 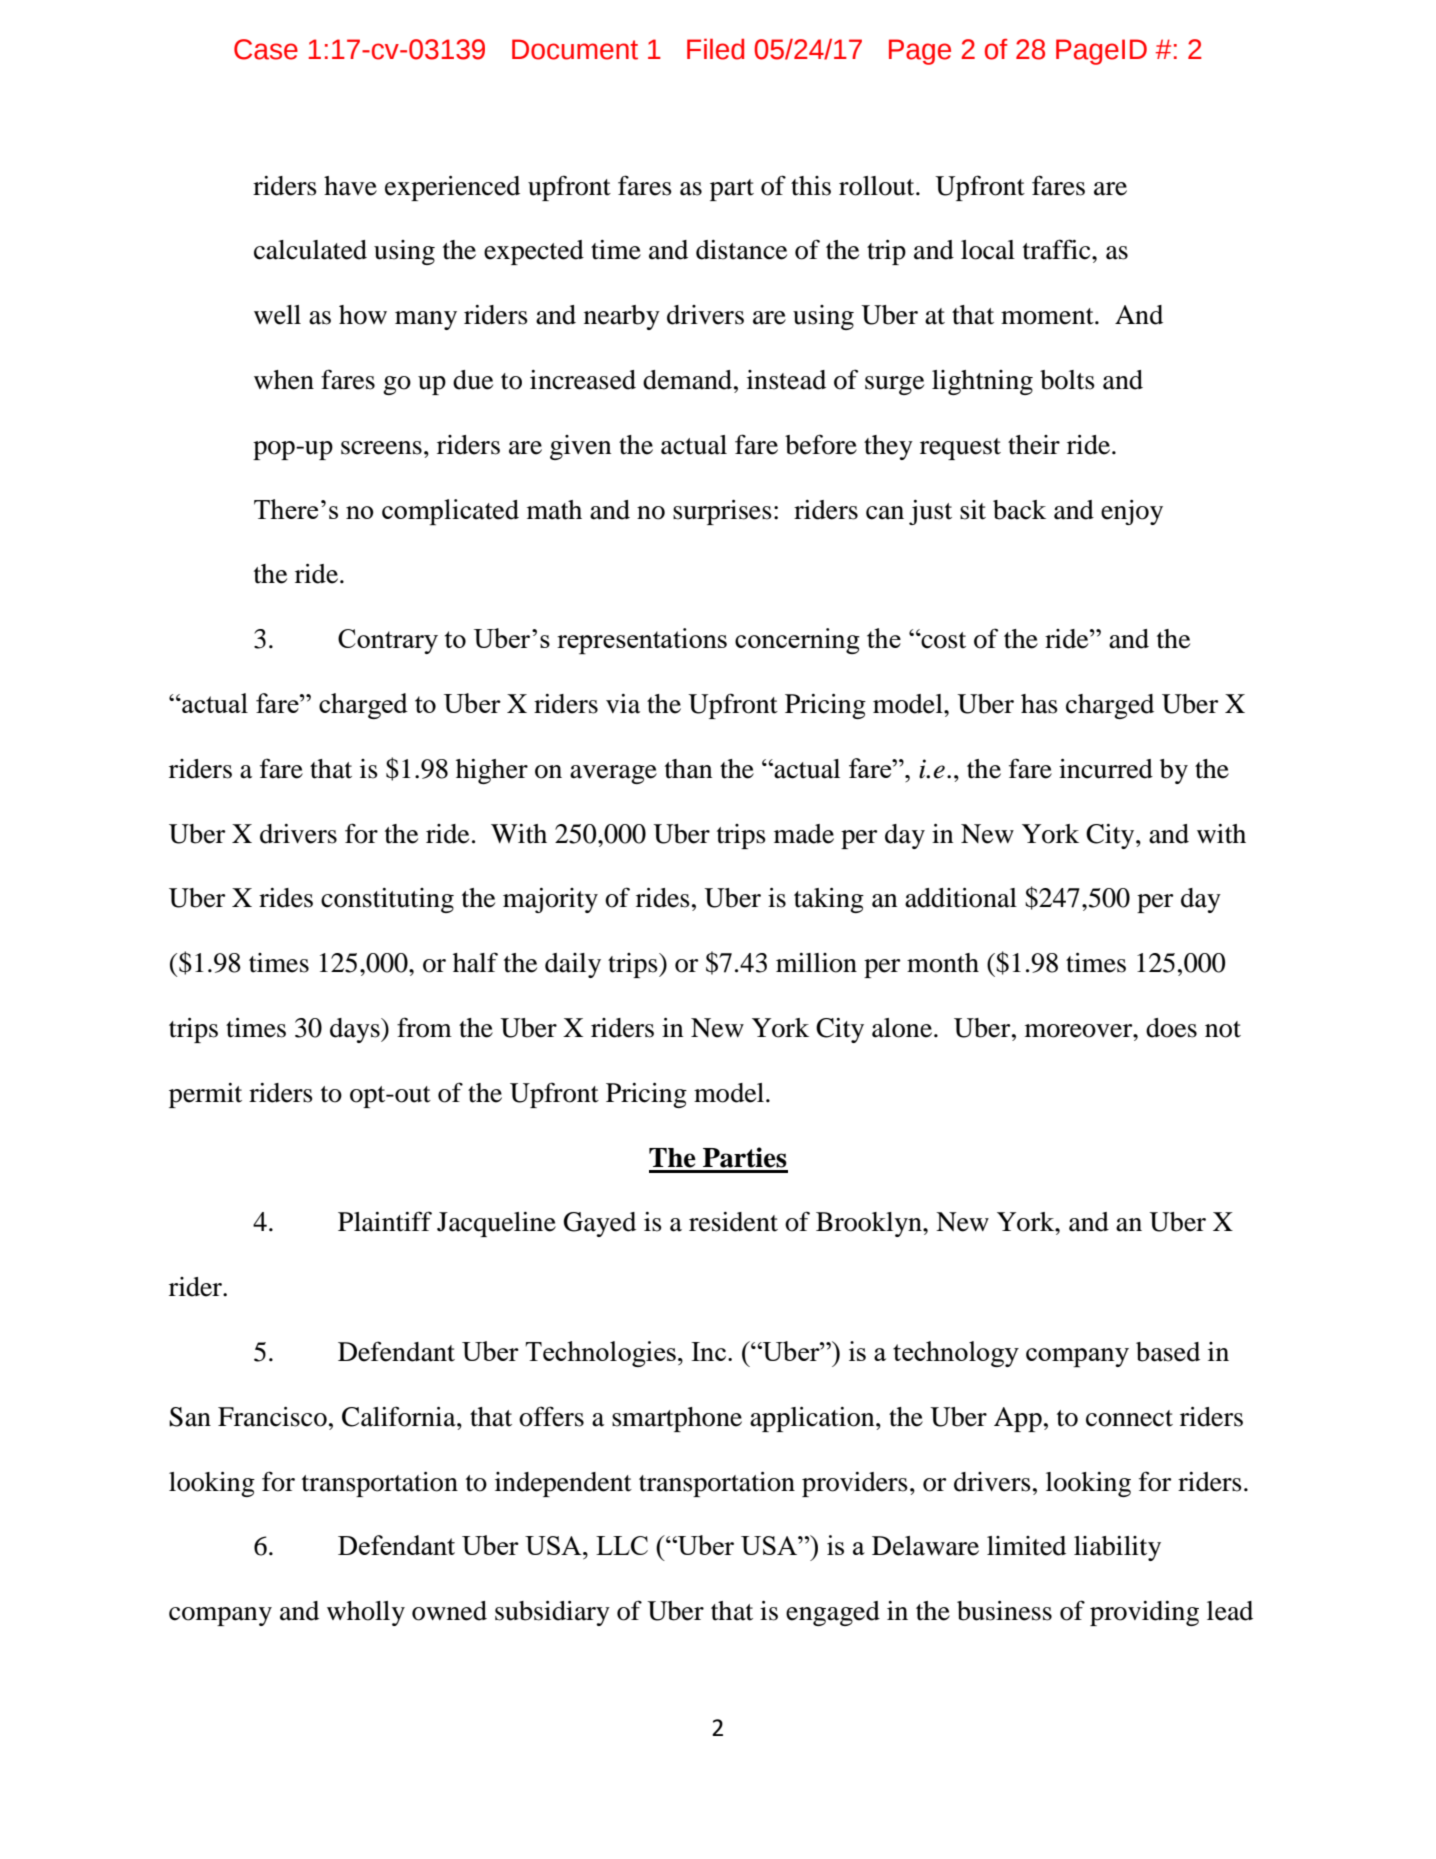 What do you see at coordinates (1058, 249) in the screenshot?
I see `traffic` at bounding box center [1058, 249].
